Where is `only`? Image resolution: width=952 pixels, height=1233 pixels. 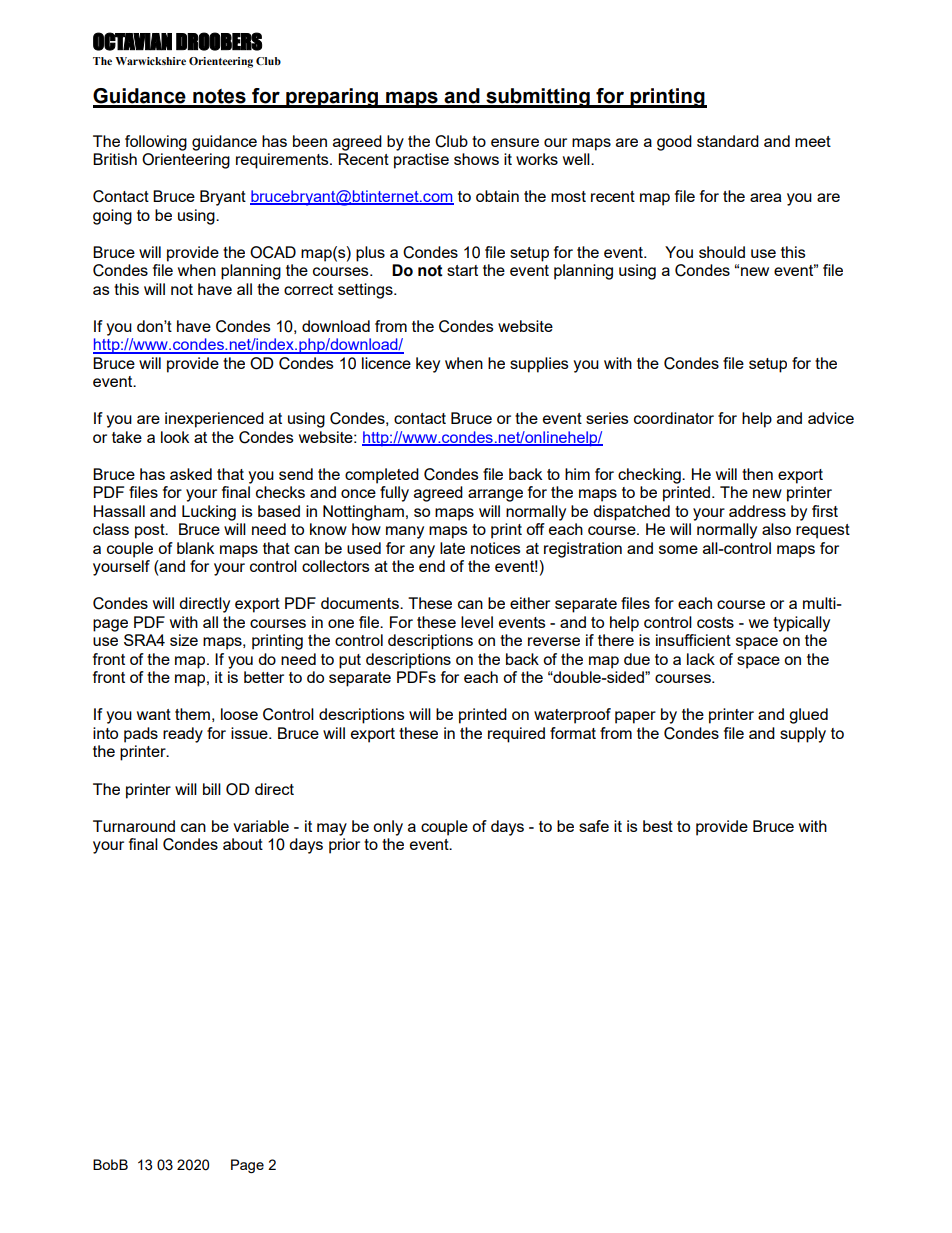 only is located at coordinates (388, 828).
